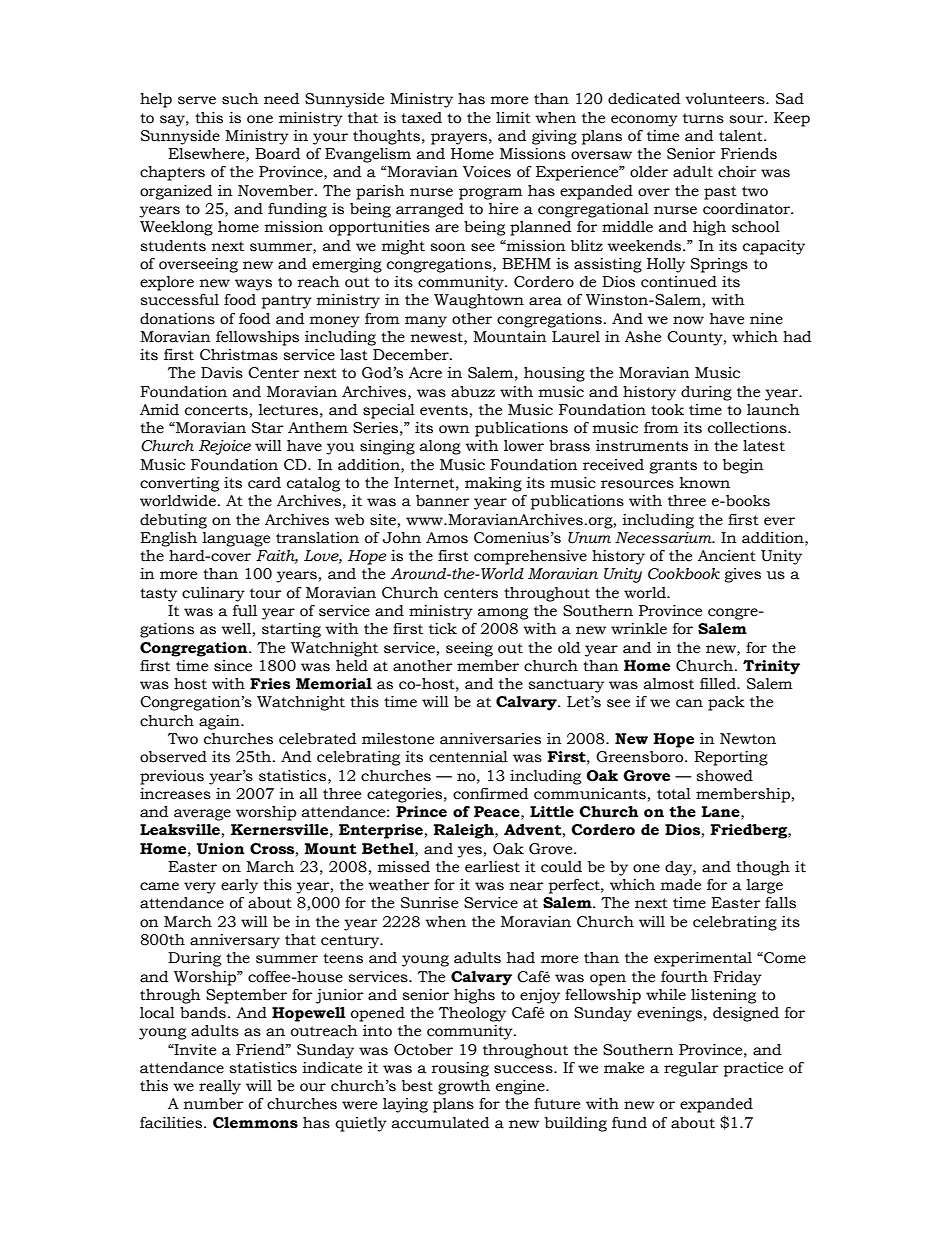 This document has height=1233, width=952. I want to click on growth, so click(464, 1087).
